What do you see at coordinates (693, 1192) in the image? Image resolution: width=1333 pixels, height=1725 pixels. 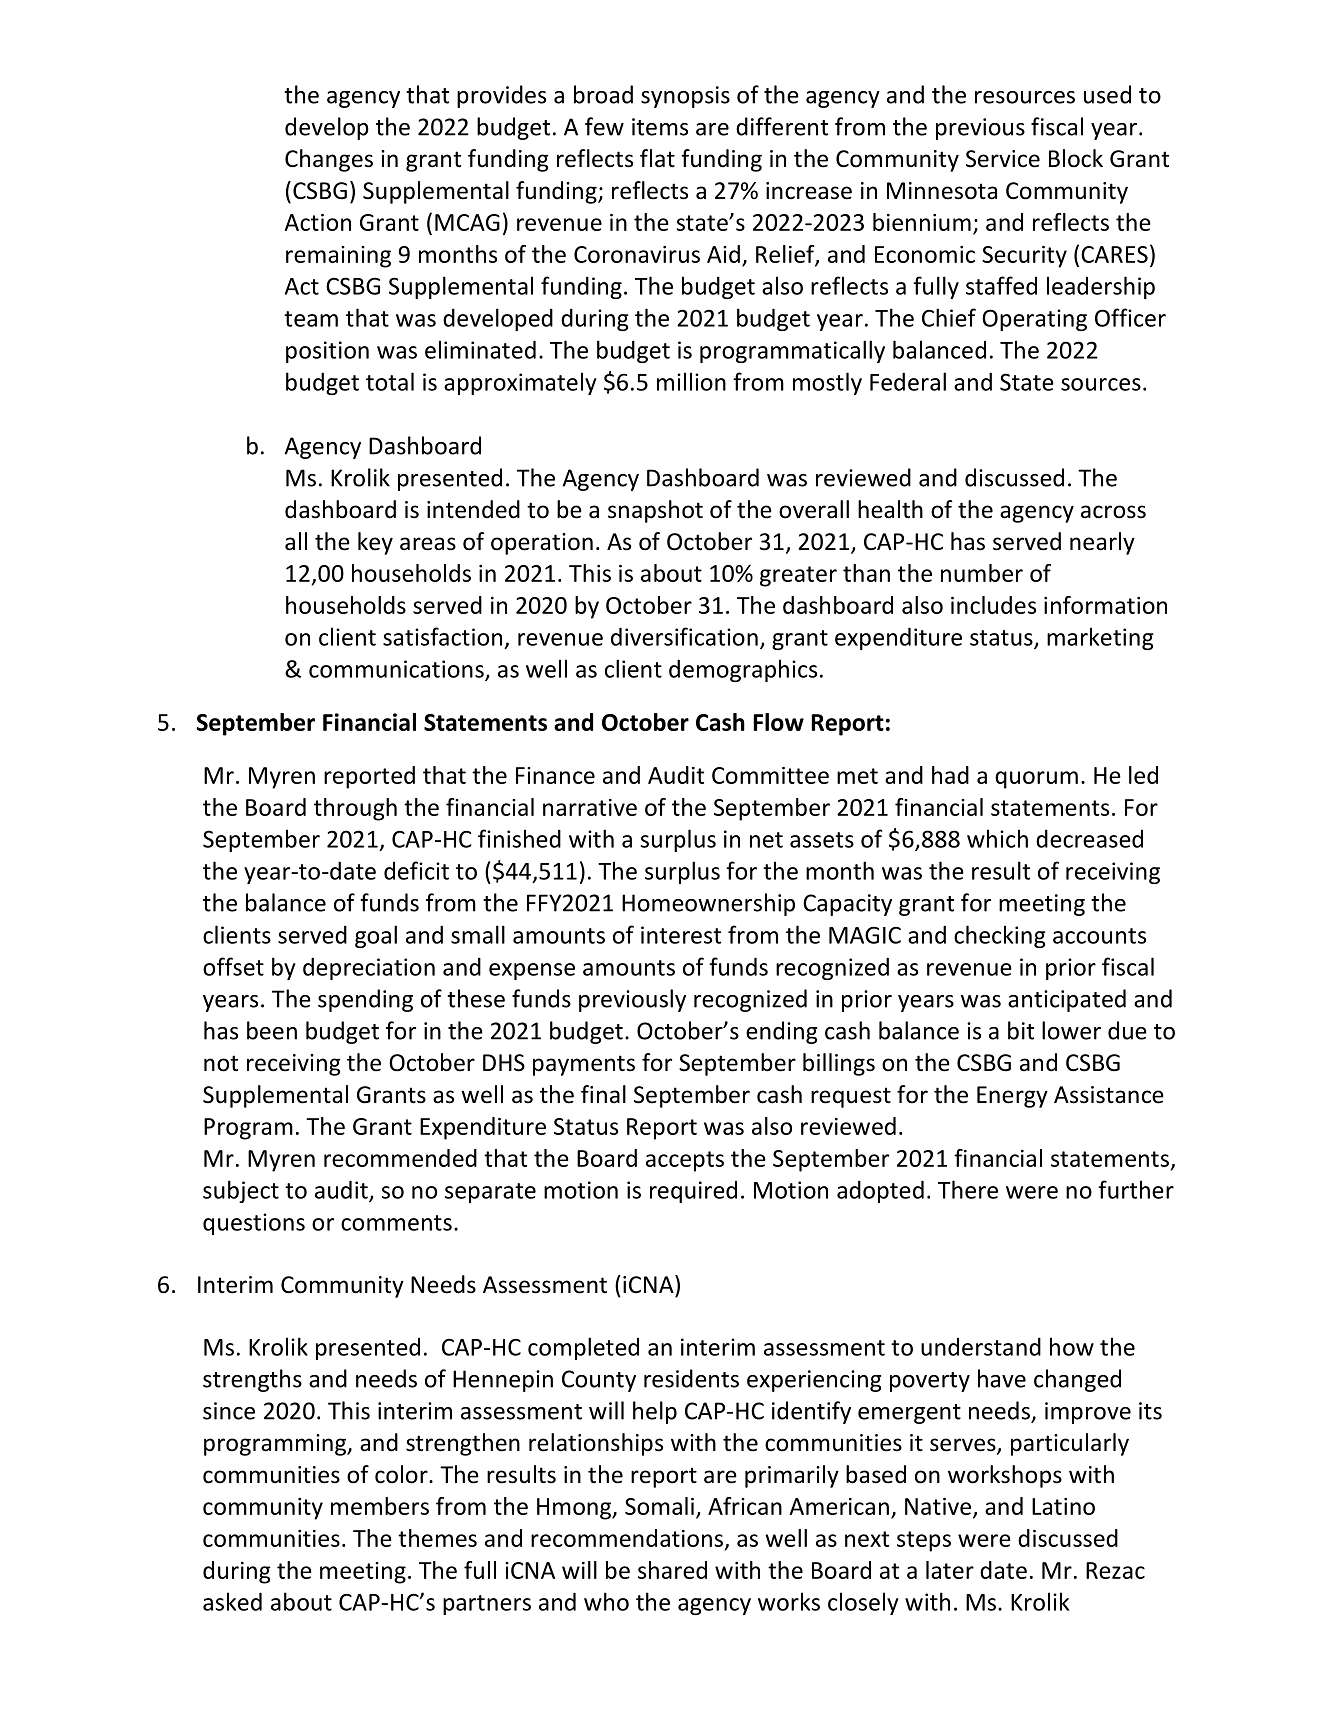 I see `required` at bounding box center [693, 1192].
